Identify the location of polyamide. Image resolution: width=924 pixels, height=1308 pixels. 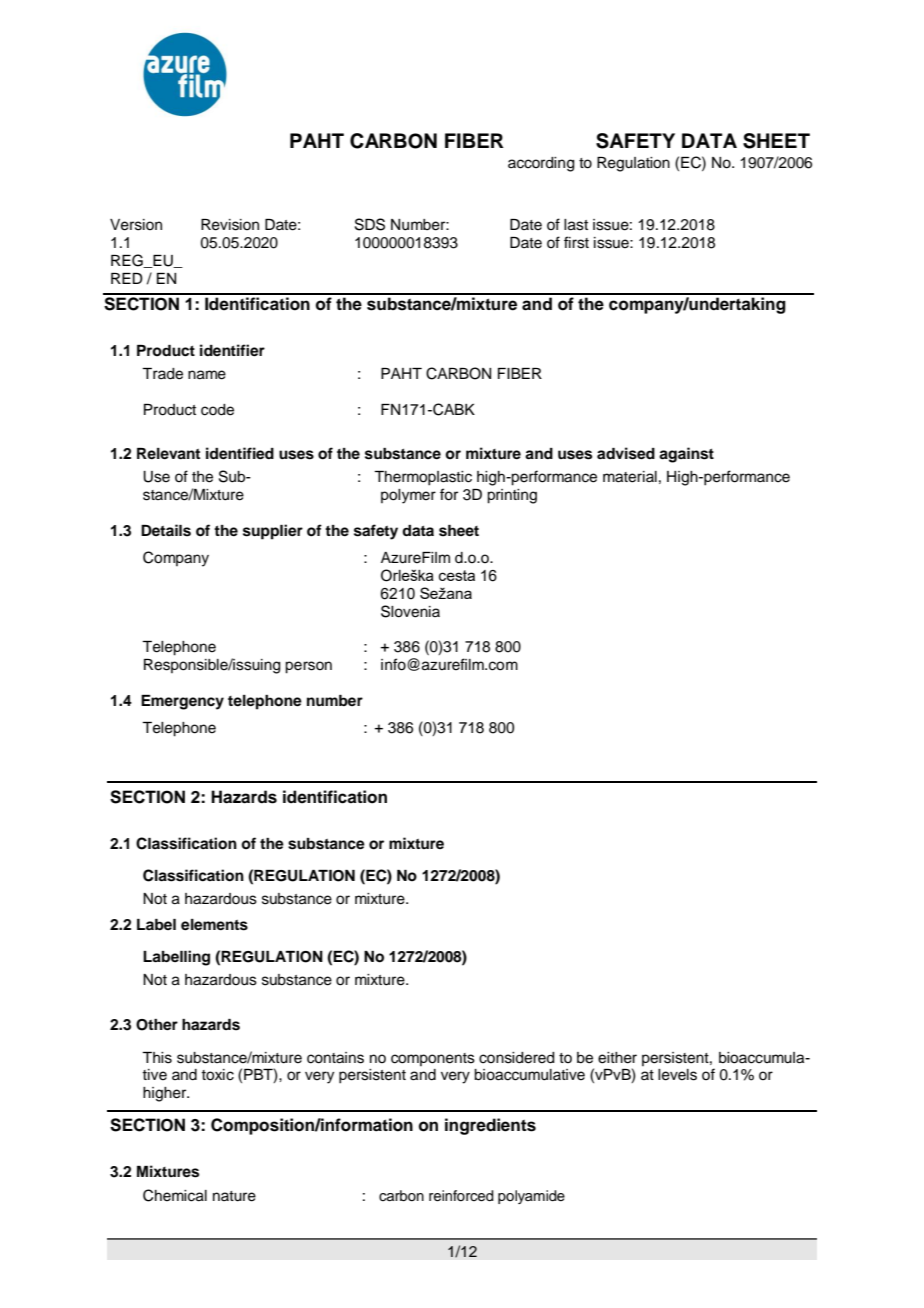
(531, 1197).
